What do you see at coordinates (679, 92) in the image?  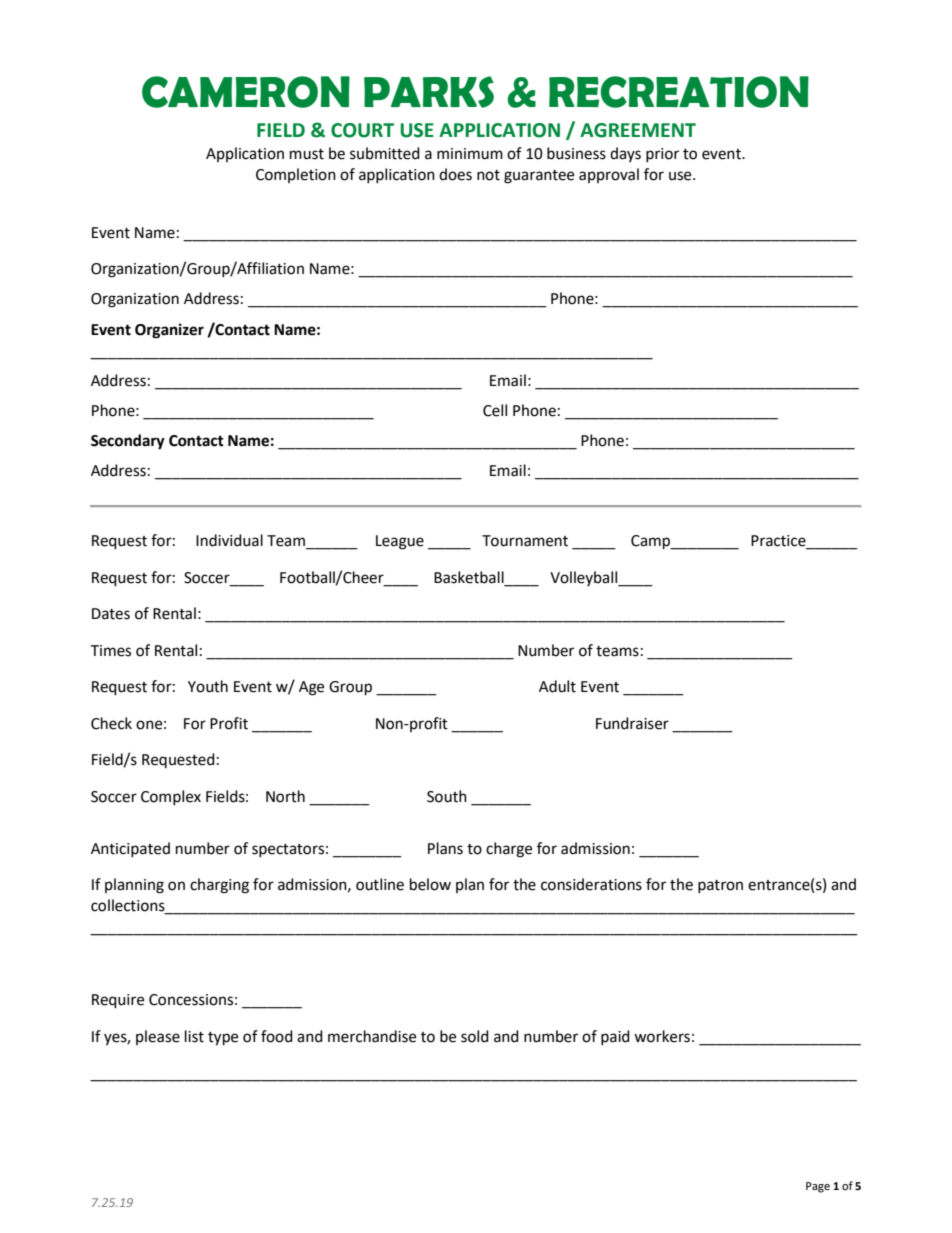 I see `RECREATION` at bounding box center [679, 92].
